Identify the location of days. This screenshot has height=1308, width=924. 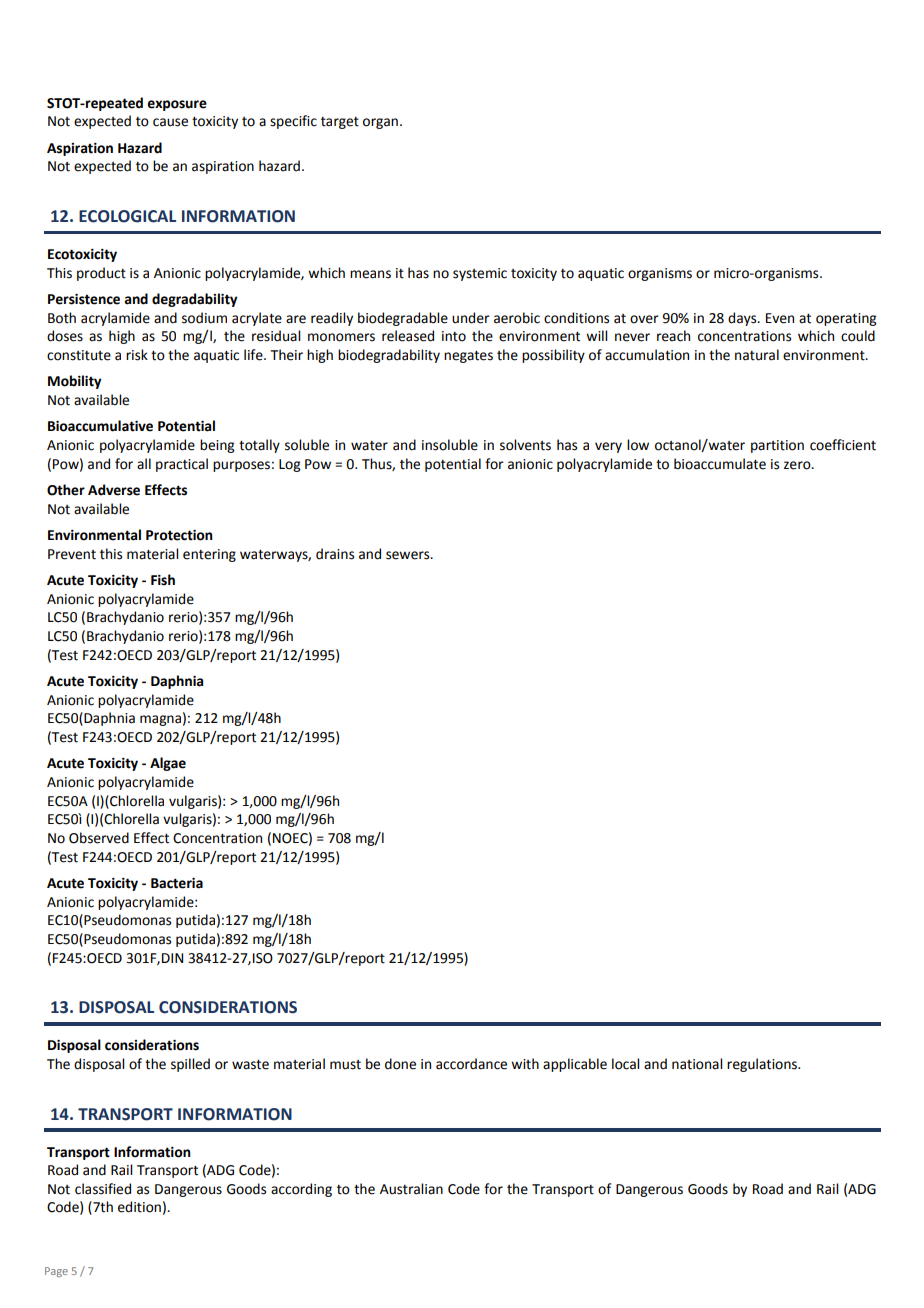
(743, 319).
